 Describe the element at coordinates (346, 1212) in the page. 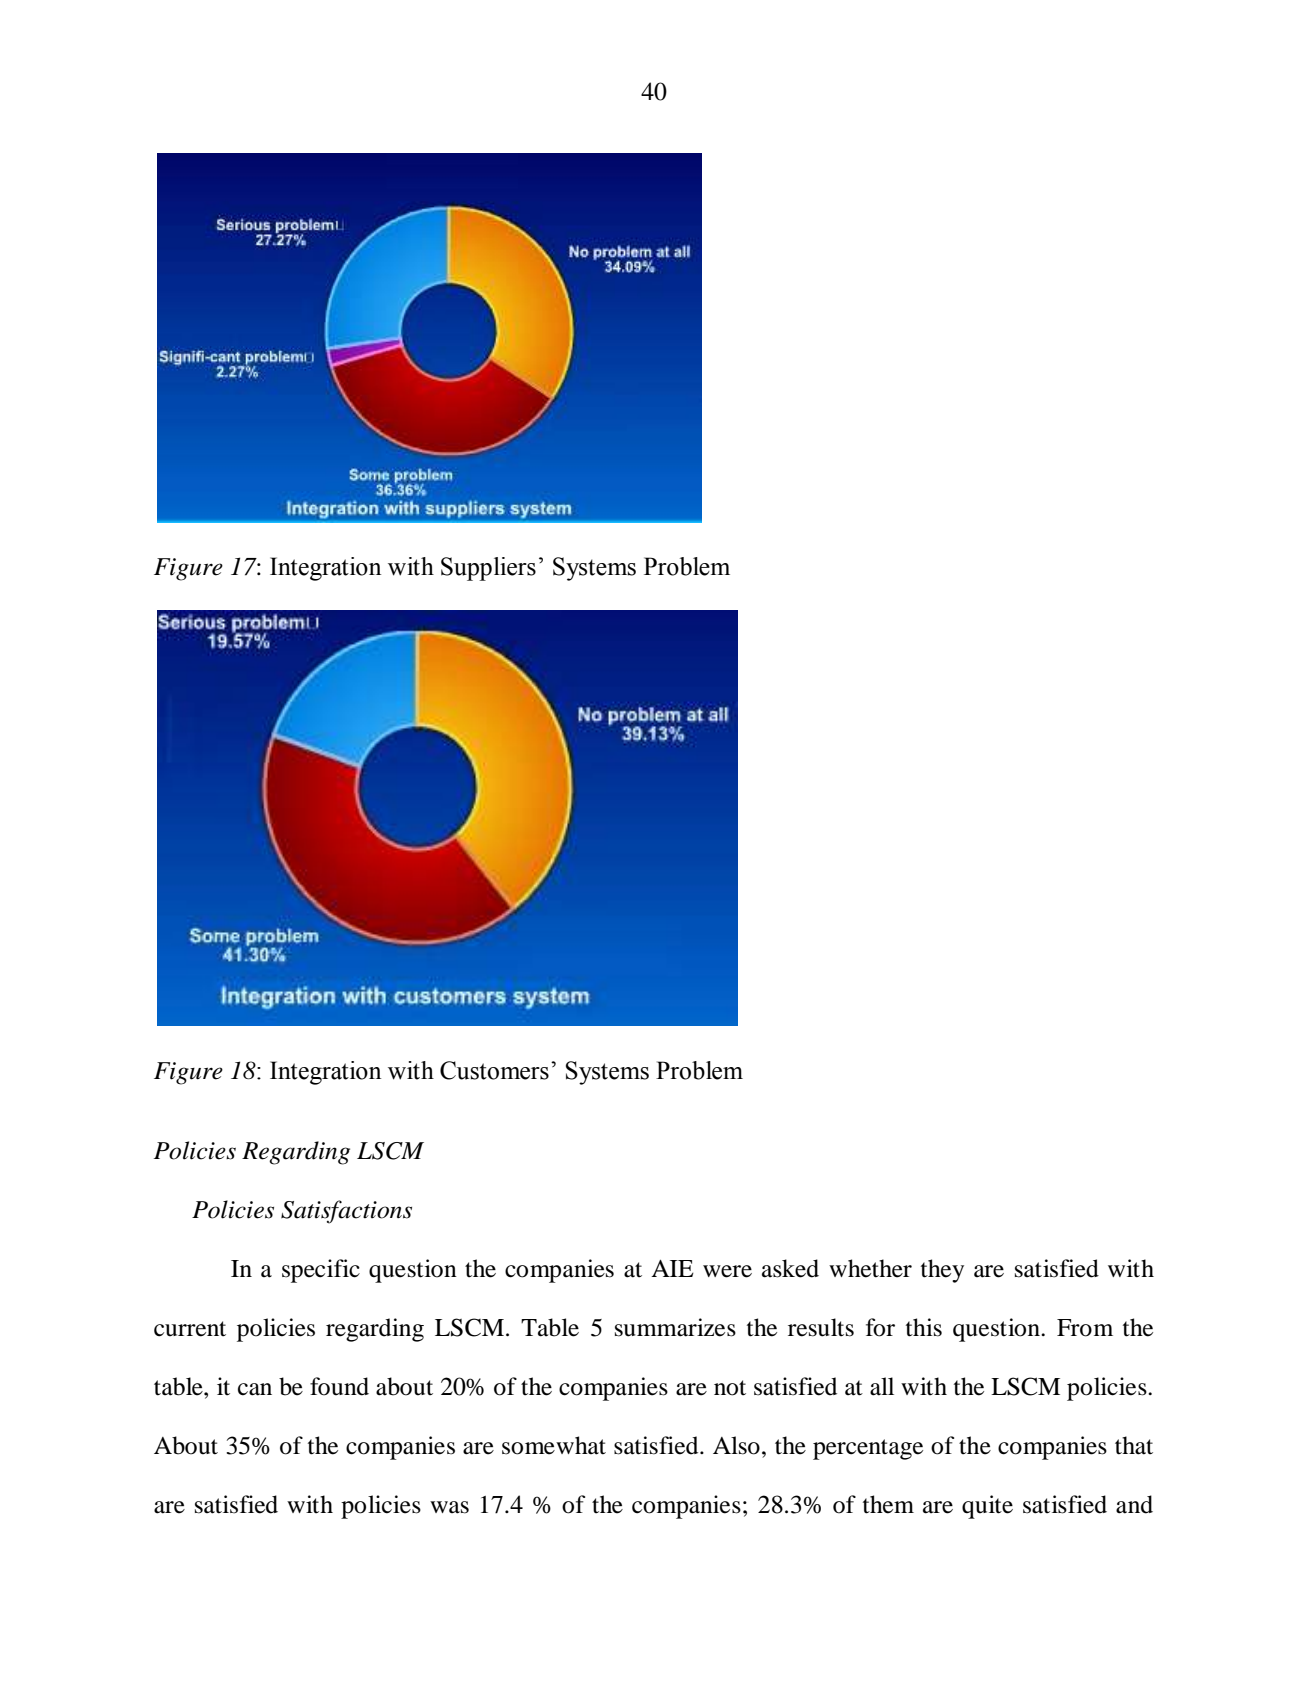

I see `Satisfactions` at that location.
